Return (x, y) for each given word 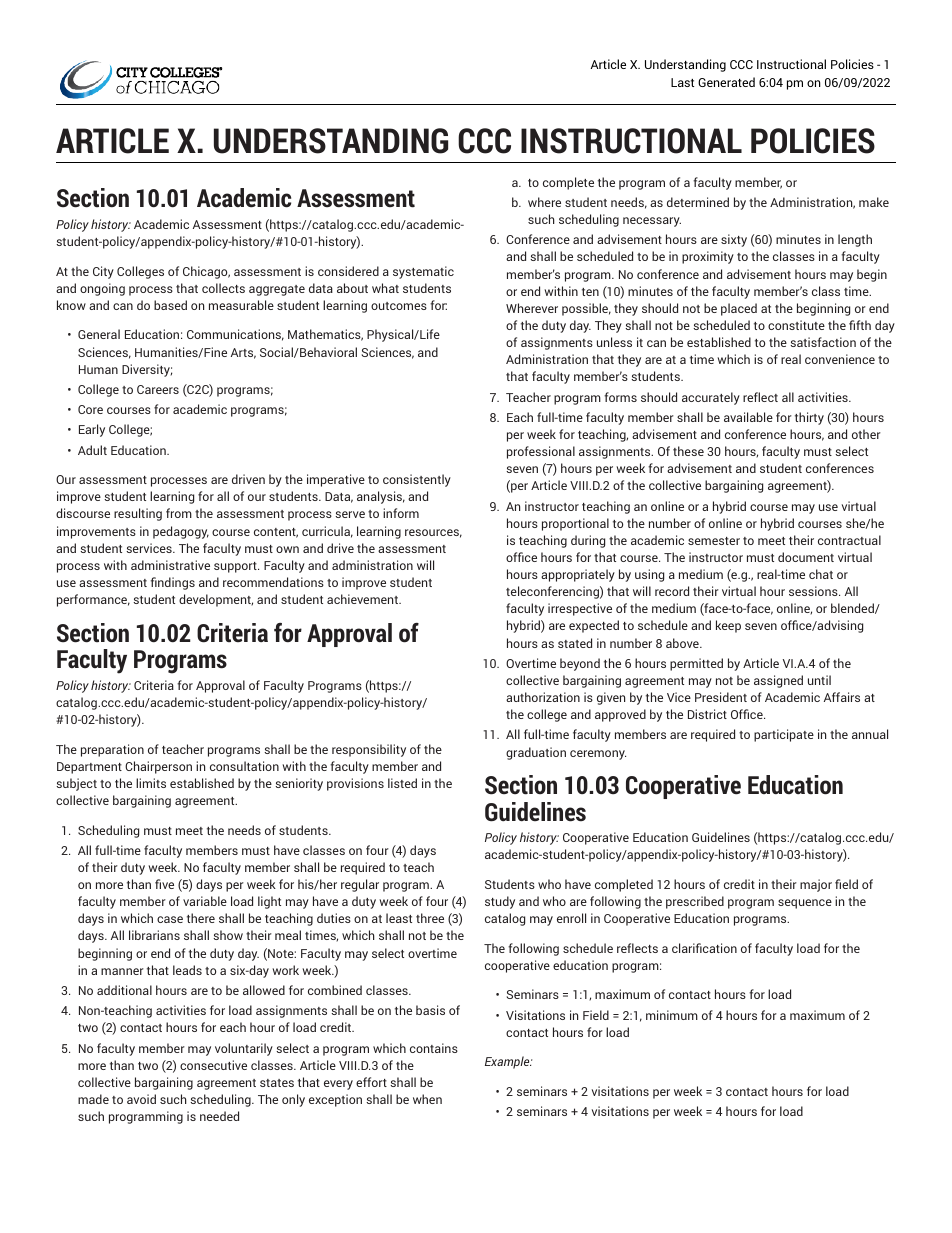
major (816, 885)
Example (508, 1062)
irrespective (580, 609)
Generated (726, 82)
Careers (158, 389)
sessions (814, 591)
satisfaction (823, 342)
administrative (170, 565)
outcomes (399, 306)
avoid (141, 1099)
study (500, 902)
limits (151, 783)
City (103, 272)
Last (682, 82)
